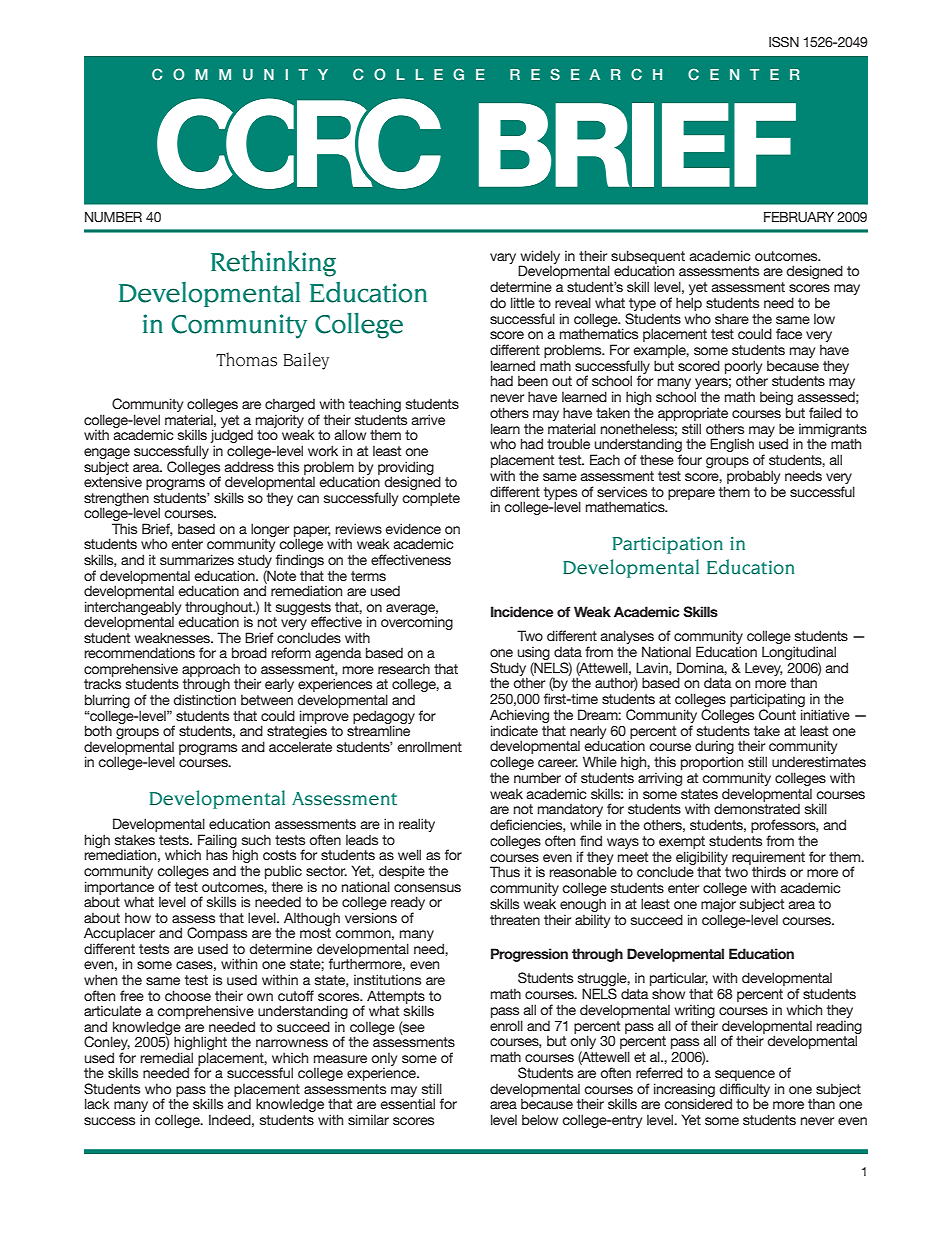  Describe the element at coordinates (757, 809) in the image. I see `demonstrated` at that location.
